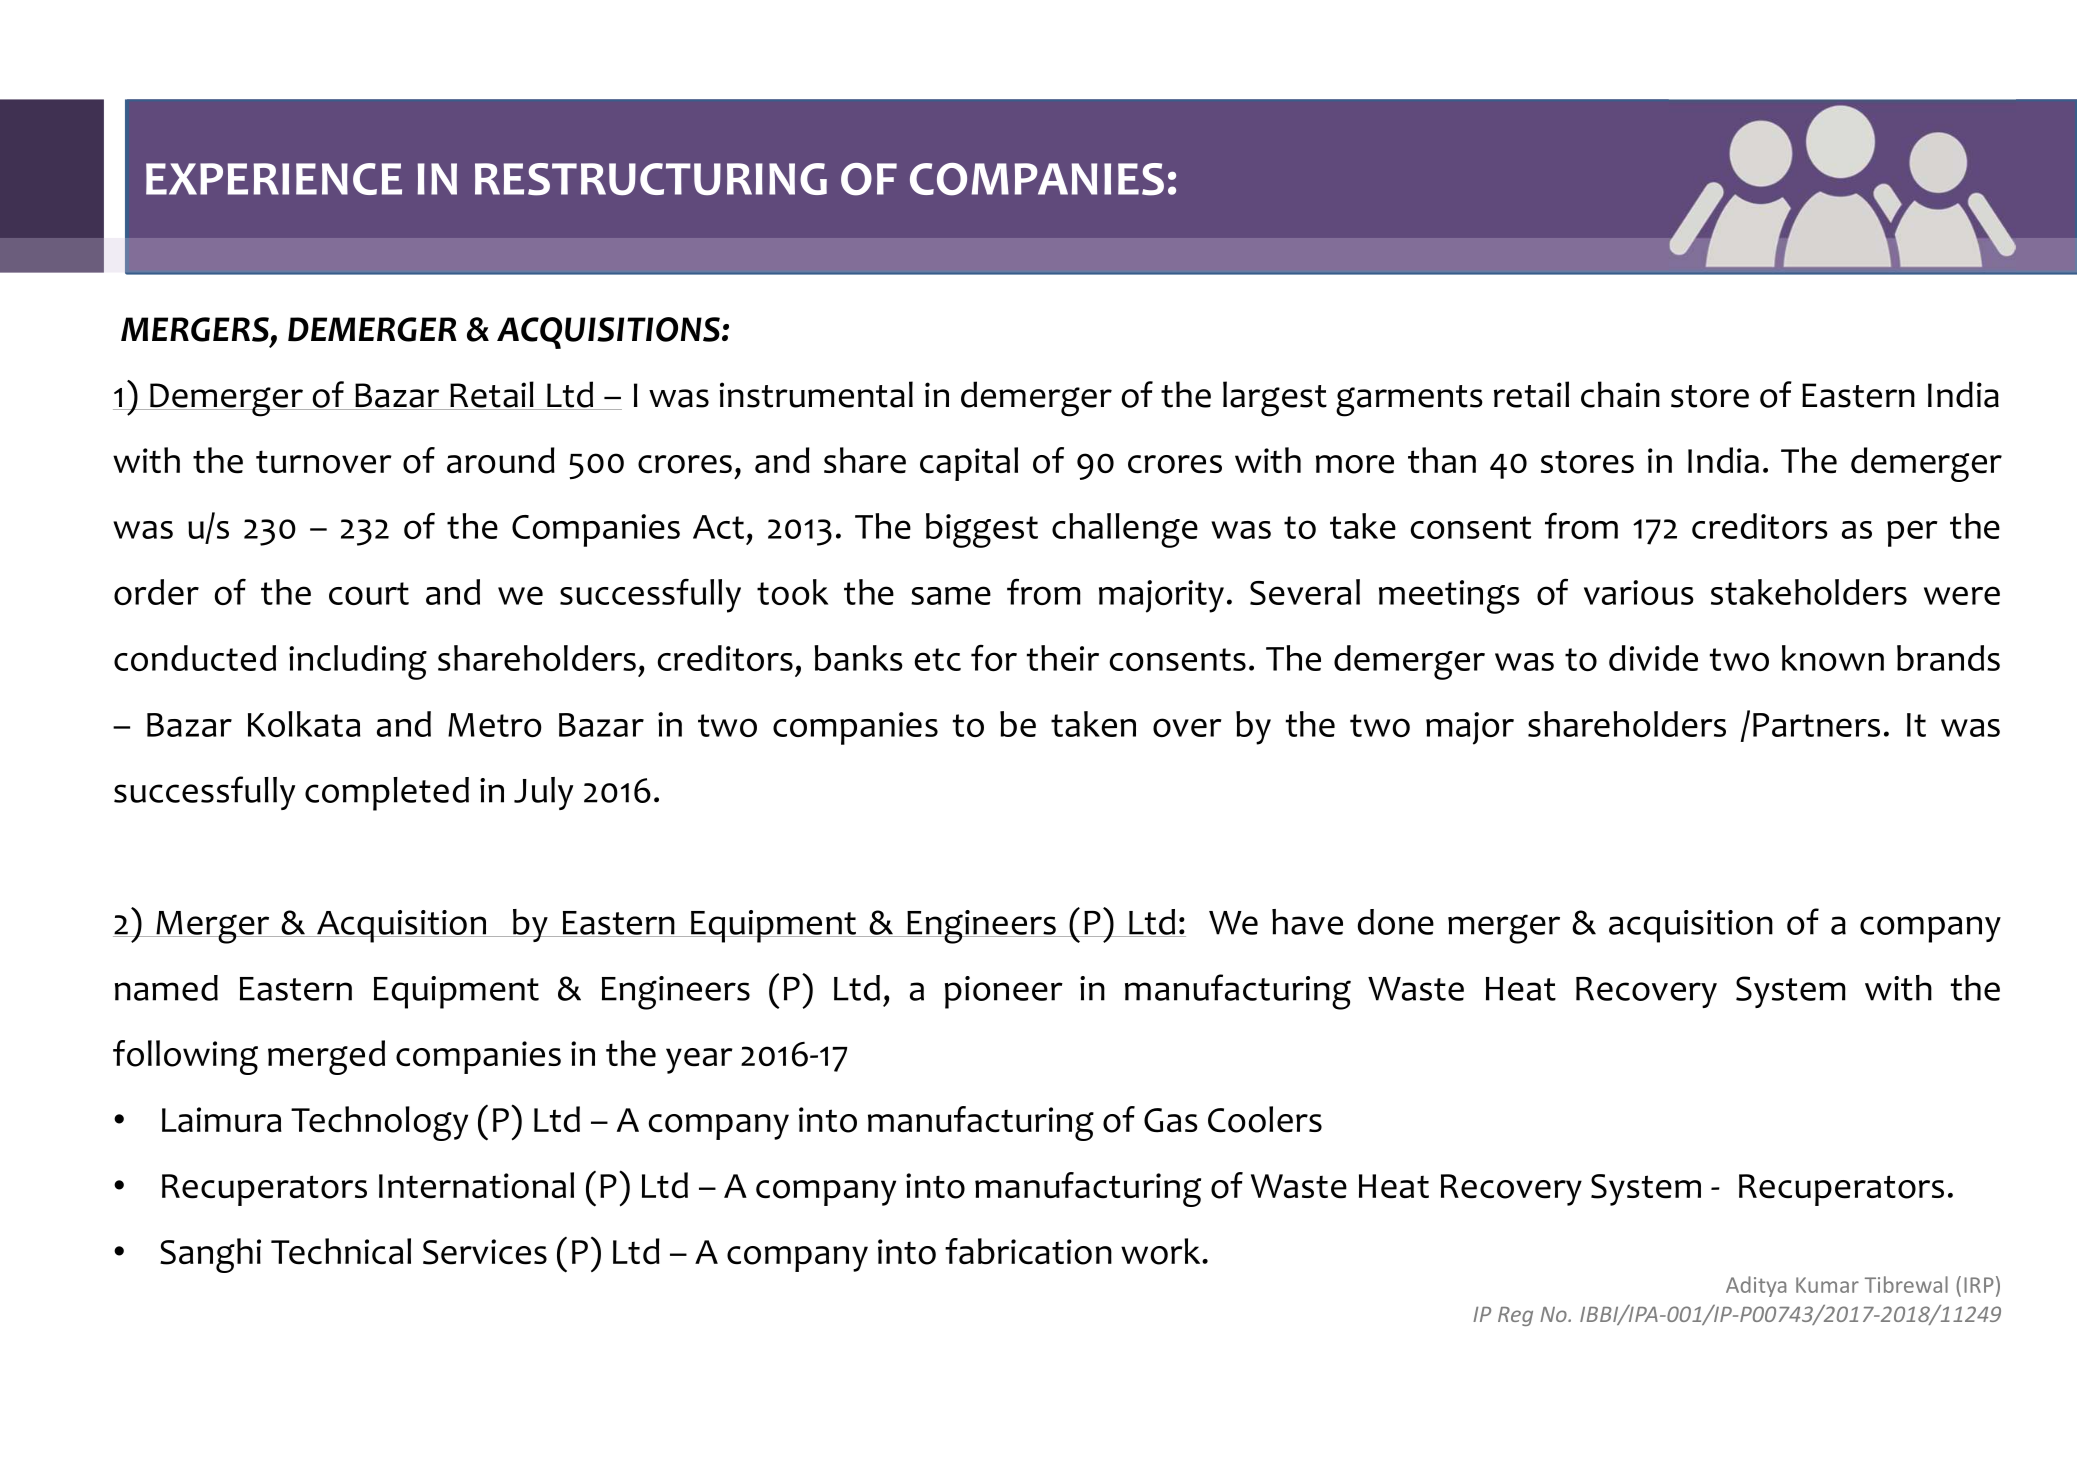 The image size is (2077, 1468). What do you see at coordinates (1063, 658) in the document?
I see `their` at bounding box center [1063, 658].
